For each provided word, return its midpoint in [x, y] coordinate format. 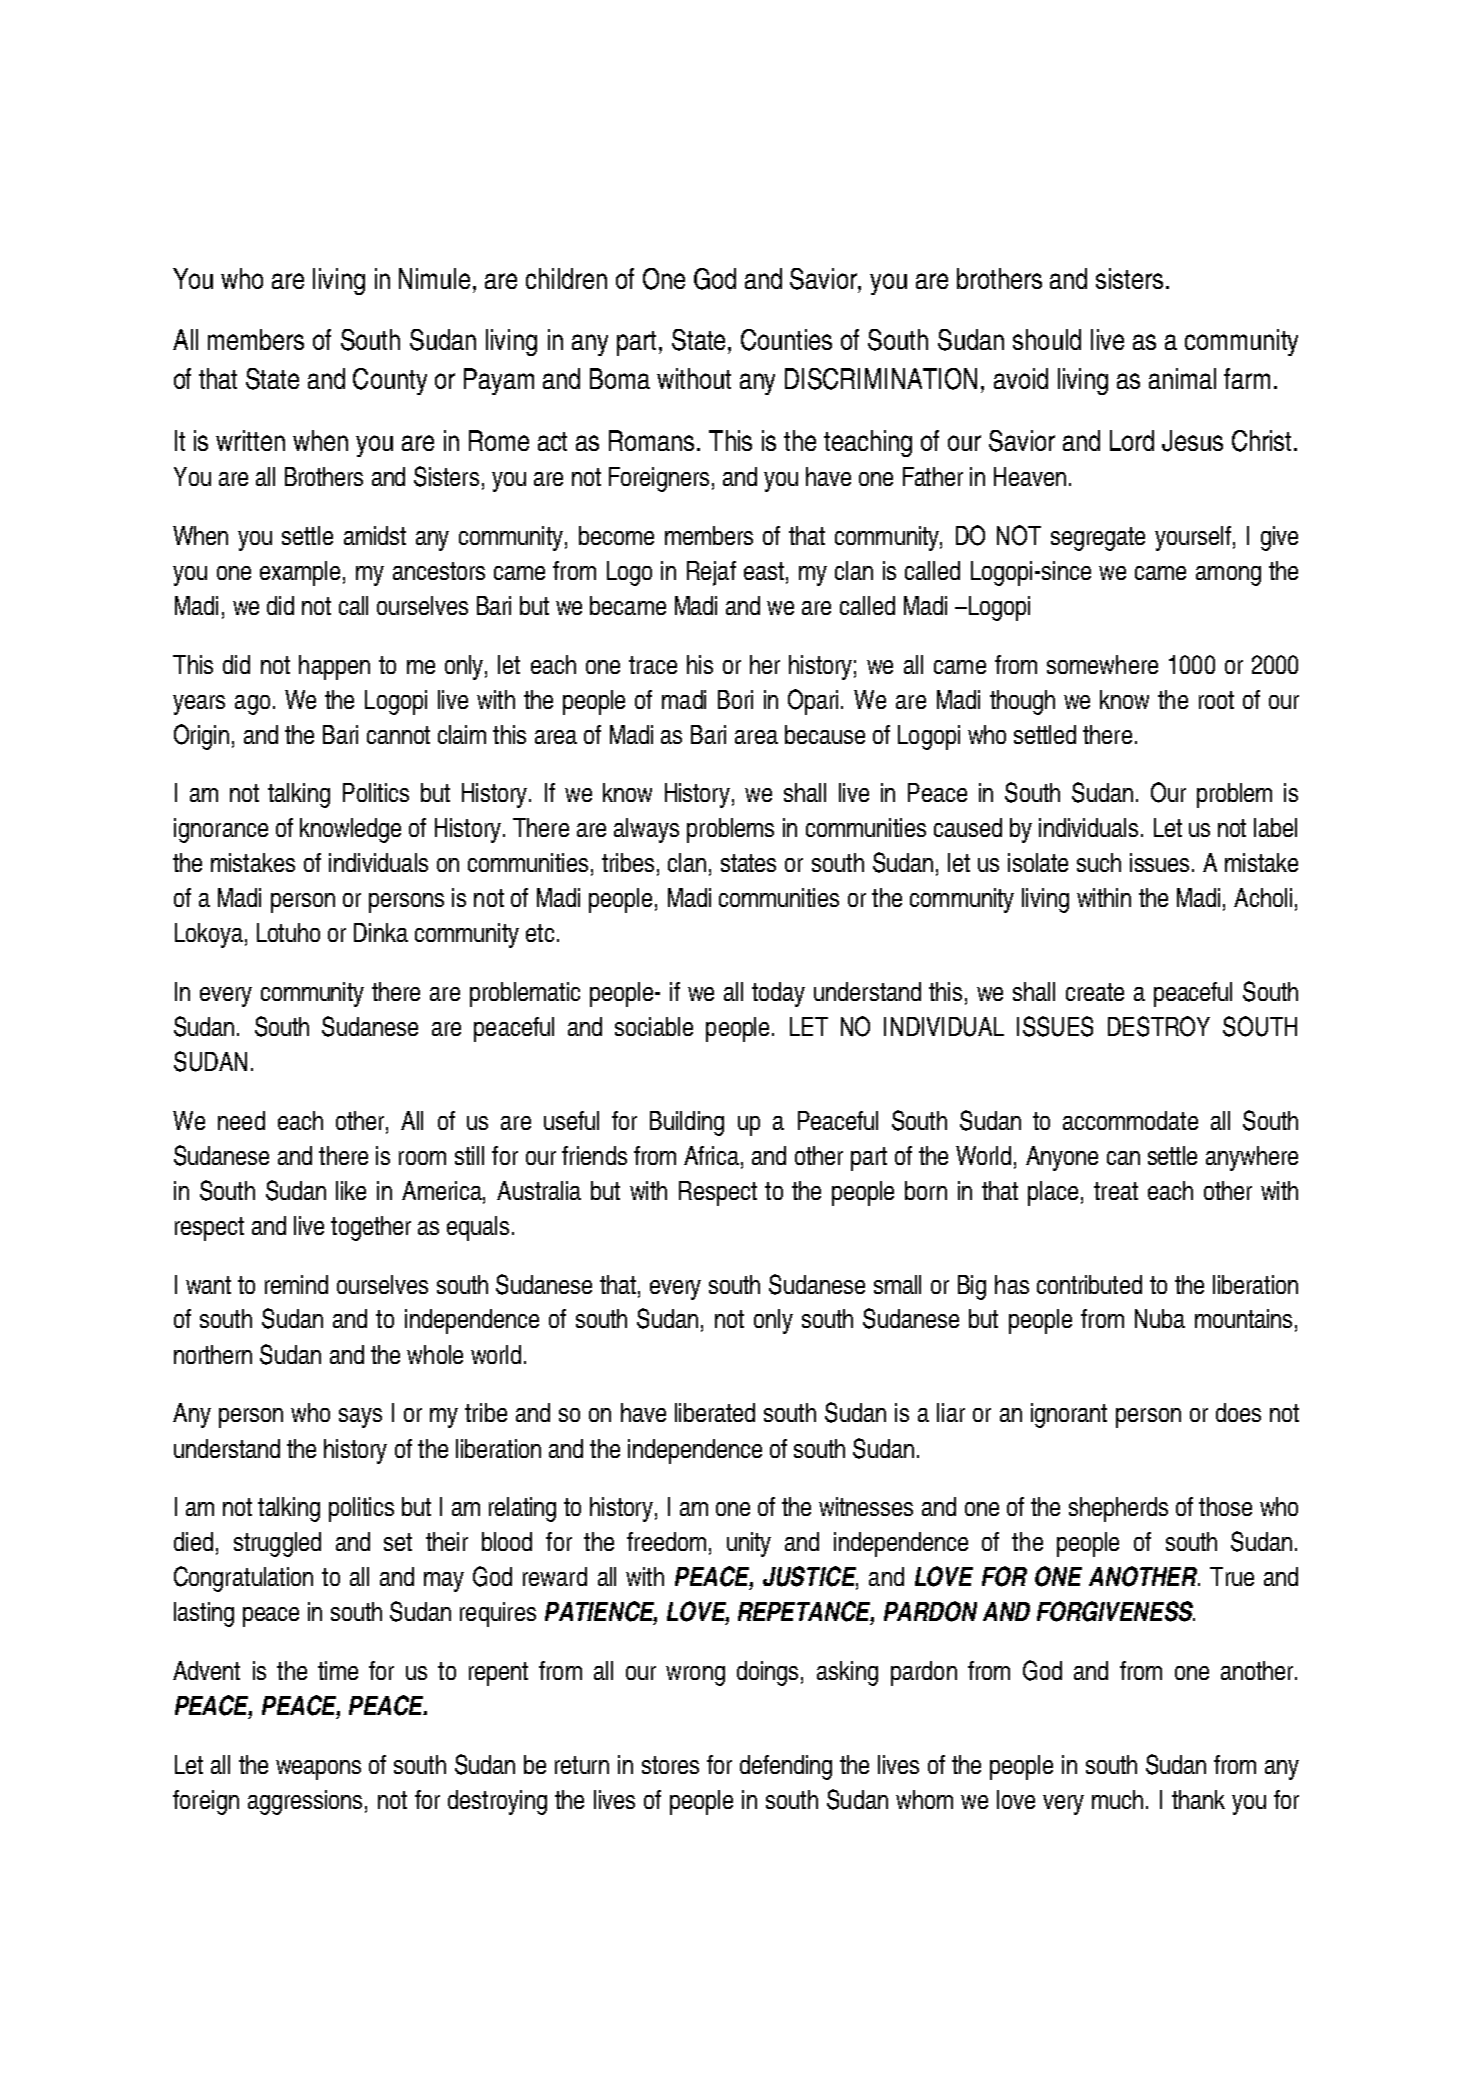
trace [653, 665]
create [1095, 992]
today [778, 994]
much [1117, 1799]
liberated [715, 1412]
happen [334, 667]
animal [1182, 378]
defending [786, 1767]
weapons [318, 1770]
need [241, 1120]
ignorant [1069, 1415]
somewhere [1102, 664]
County [390, 381]
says [360, 1418]
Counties [786, 340]
